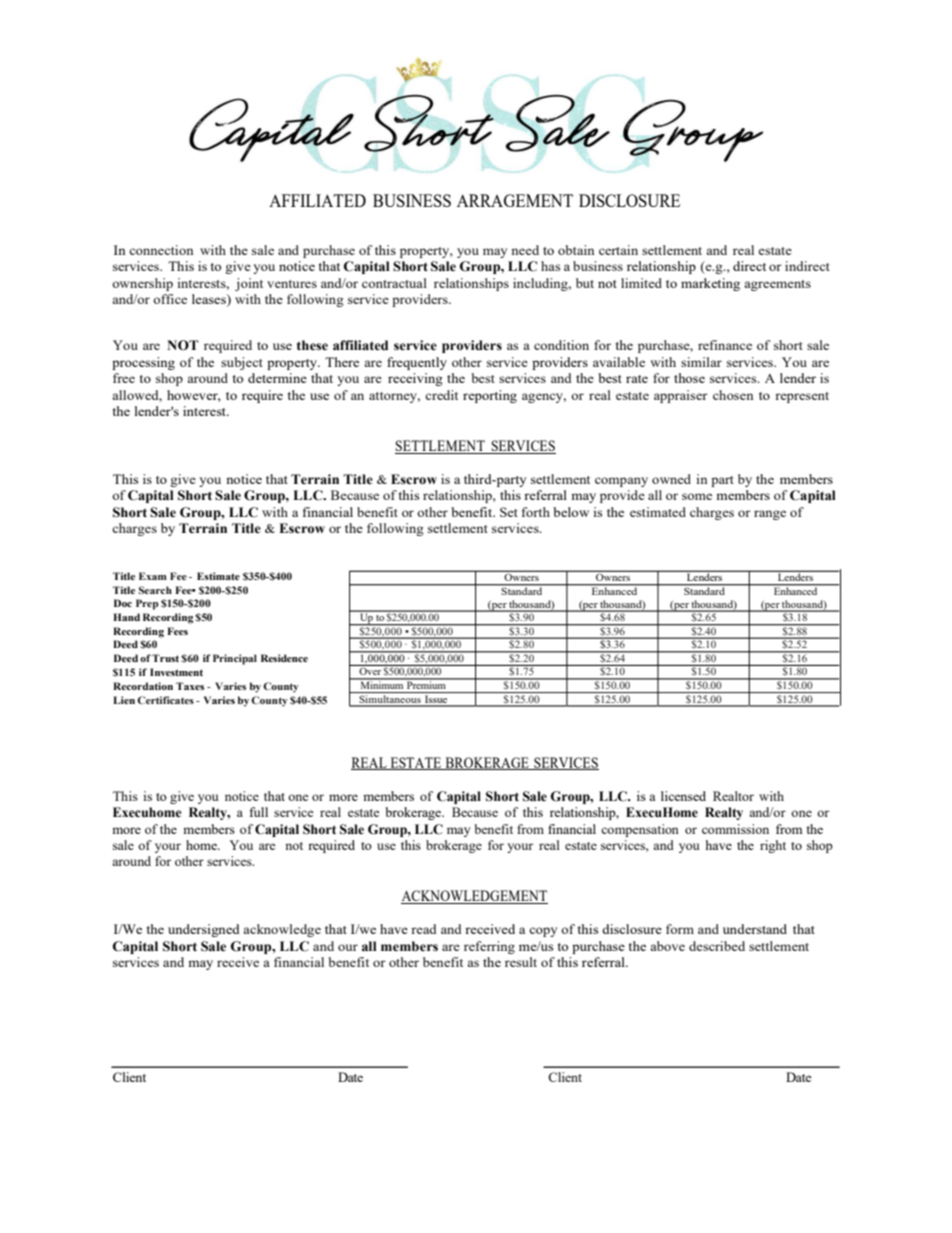 Image resolution: width=952 pixels, height=1233 pixels. What do you see at coordinates (394, 283) in the page?
I see `contractual` at bounding box center [394, 283].
